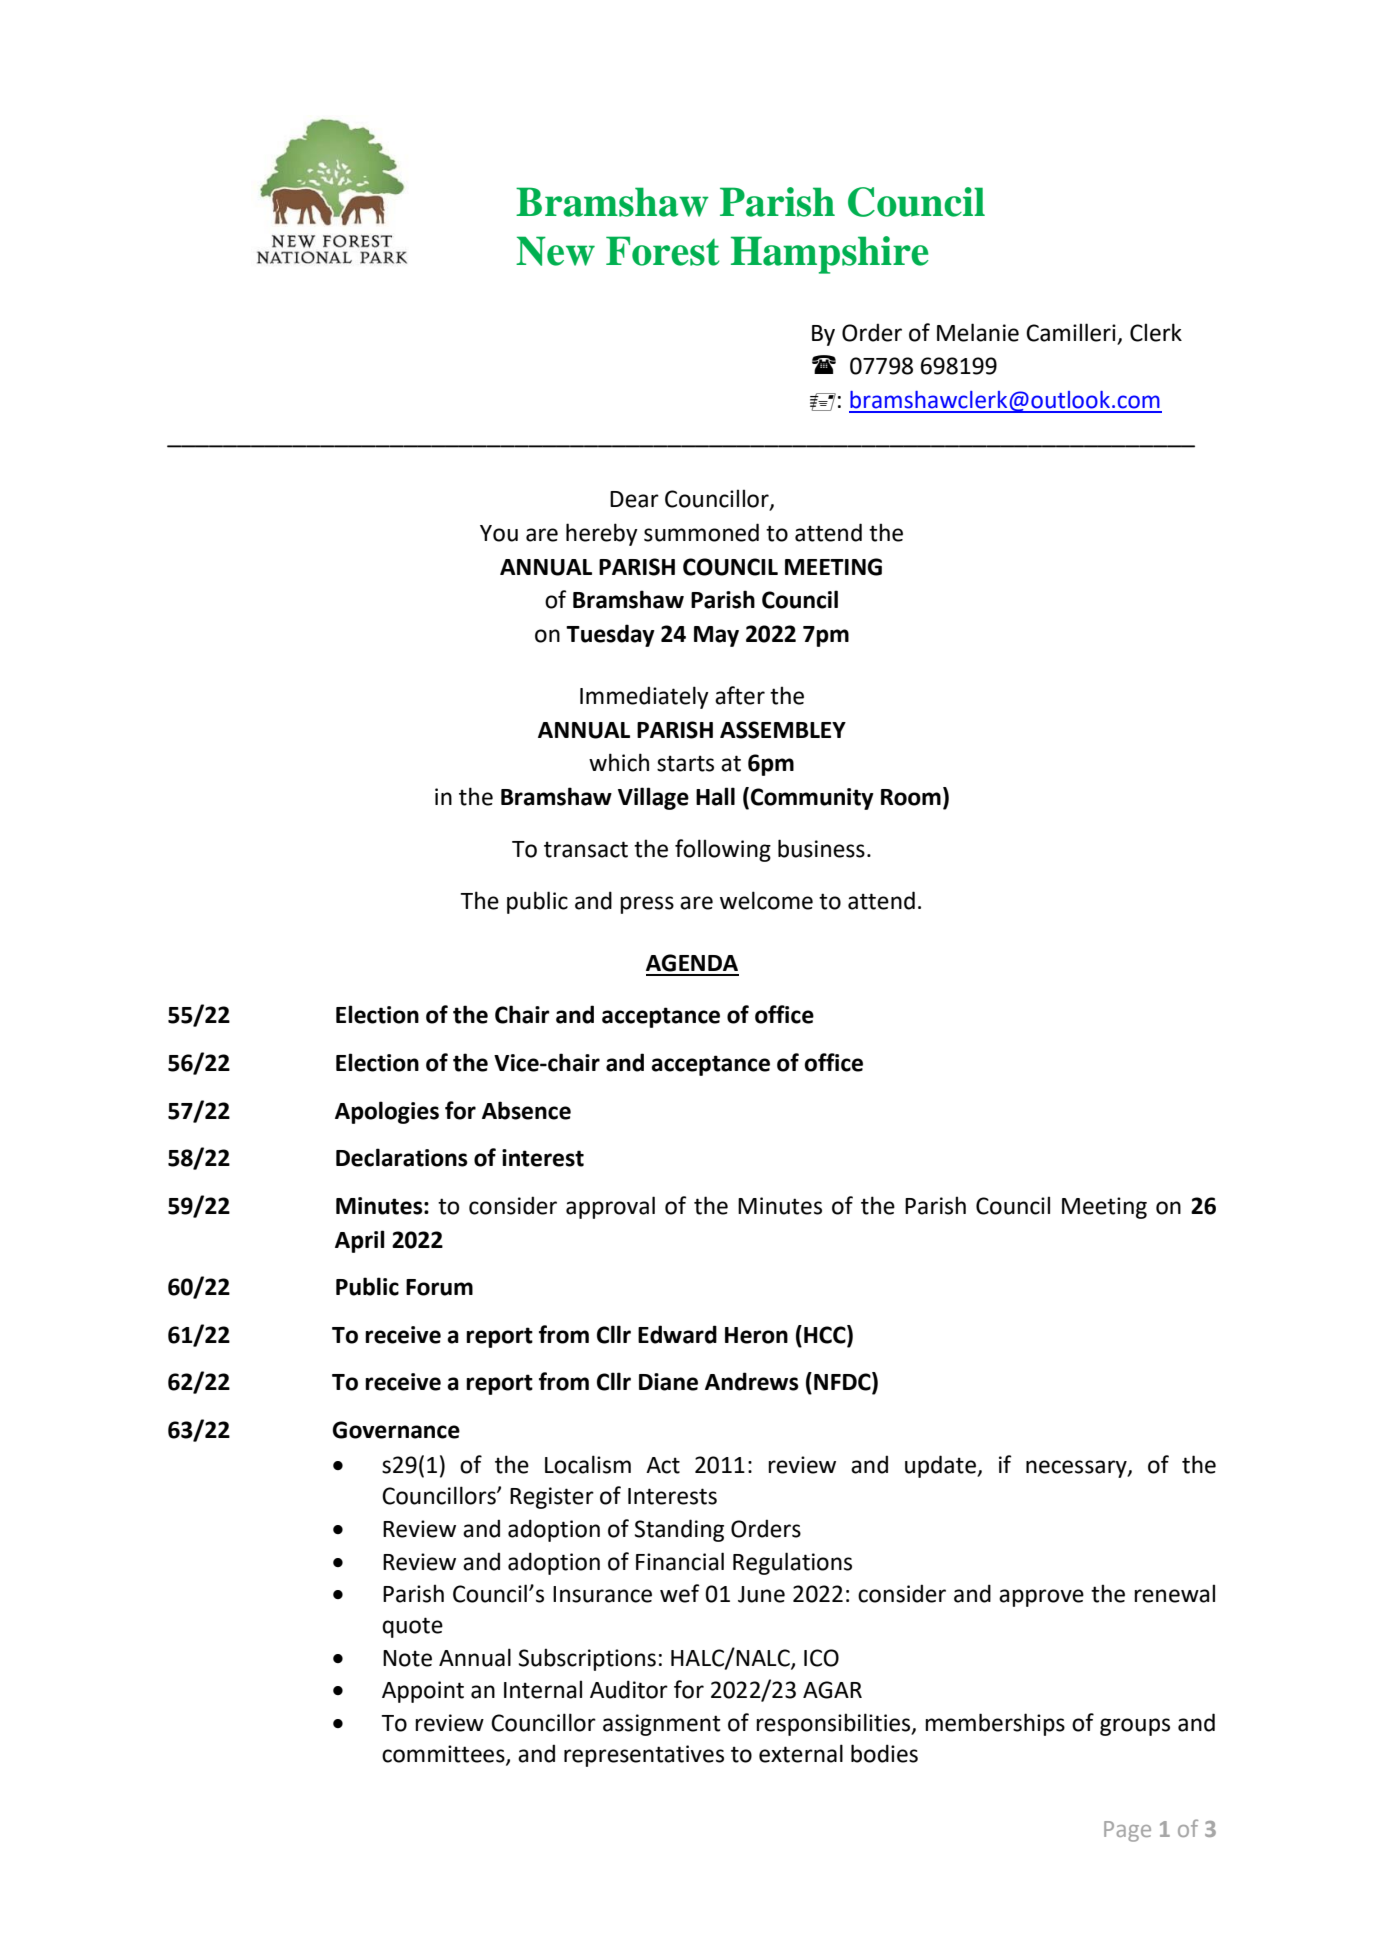 The height and width of the screenshot is (1957, 1384). What do you see at coordinates (941, 1466) in the screenshot?
I see `update` at bounding box center [941, 1466].
